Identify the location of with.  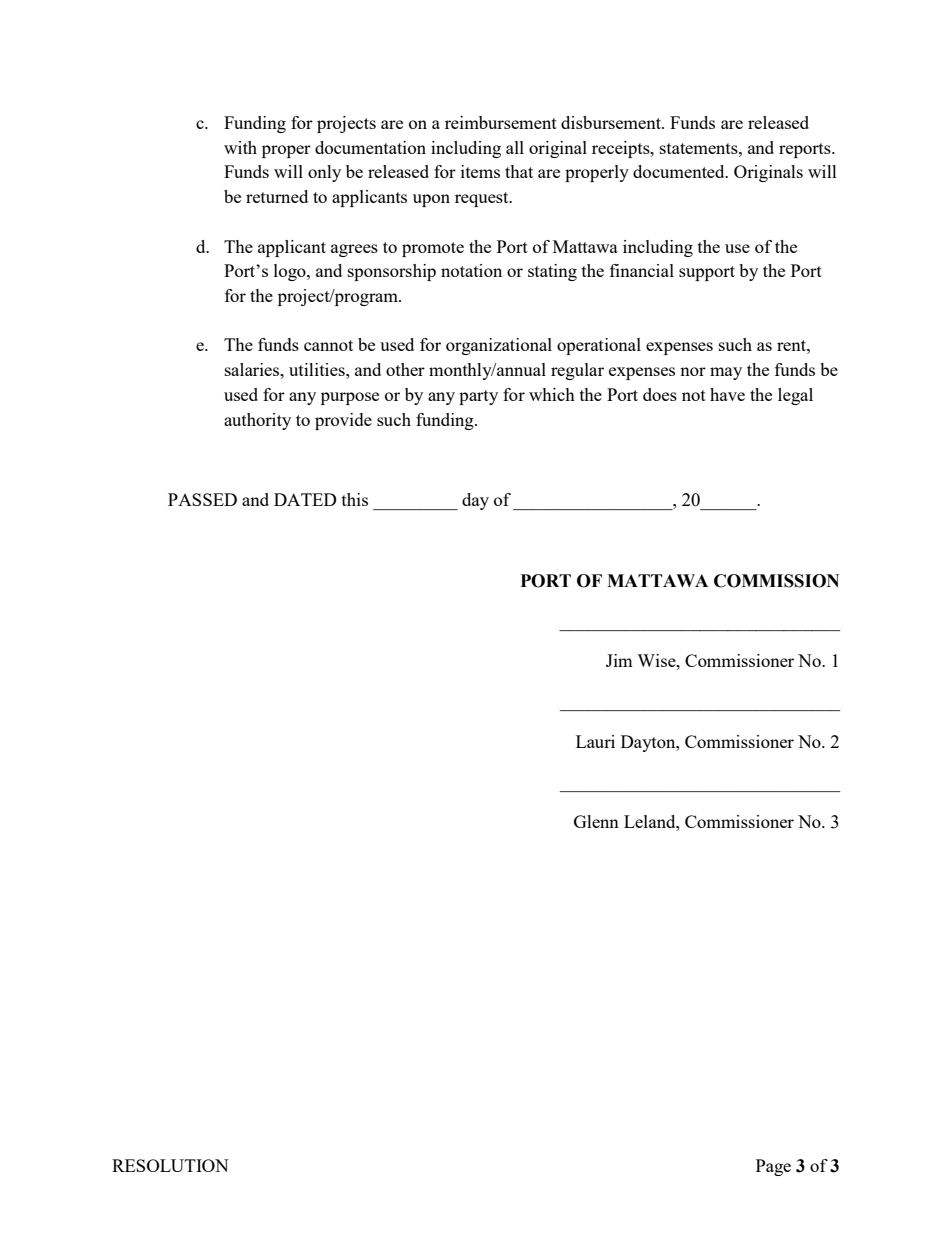
(240, 147).
